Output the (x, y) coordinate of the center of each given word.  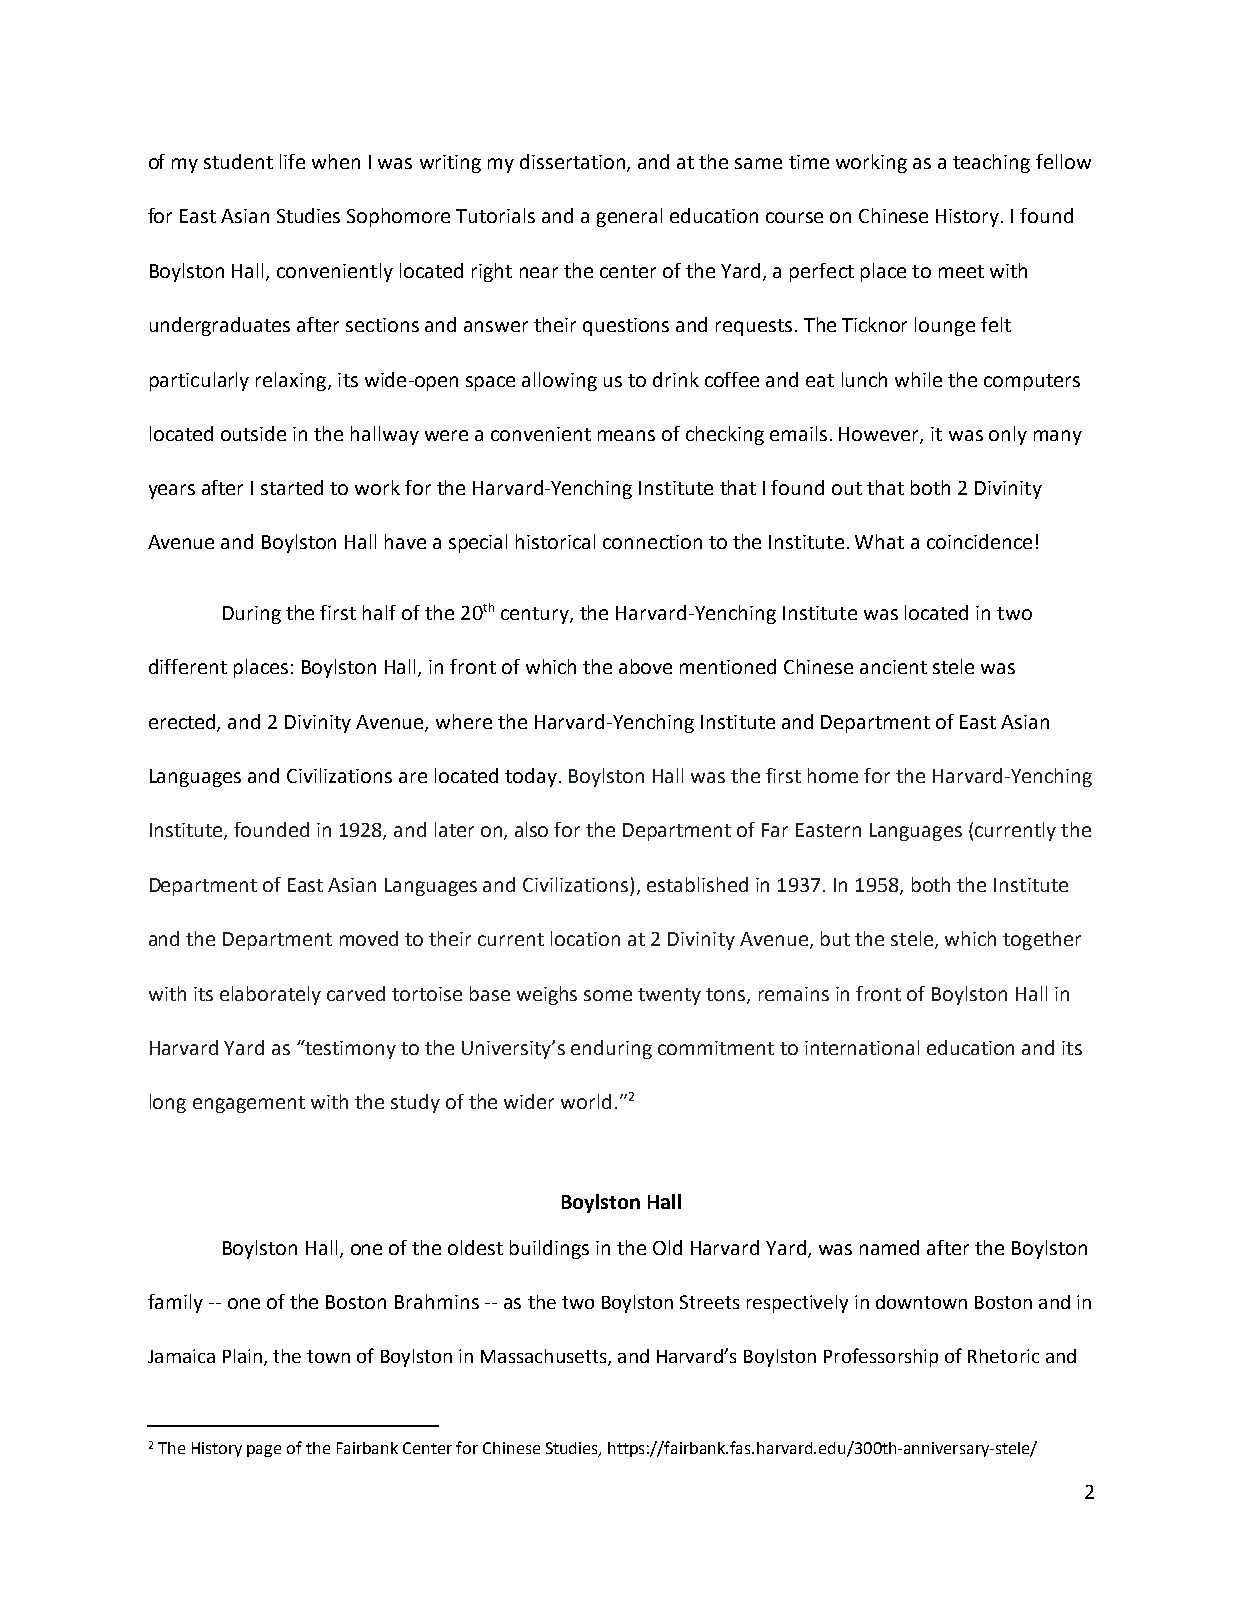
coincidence (979, 541)
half (379, 612)
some (608, 995)
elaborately (270, 995)
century (536, 615)
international (862, 1047)
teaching (991, 163)
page (264, 1451)
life (292, 161)
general (629, 217)
